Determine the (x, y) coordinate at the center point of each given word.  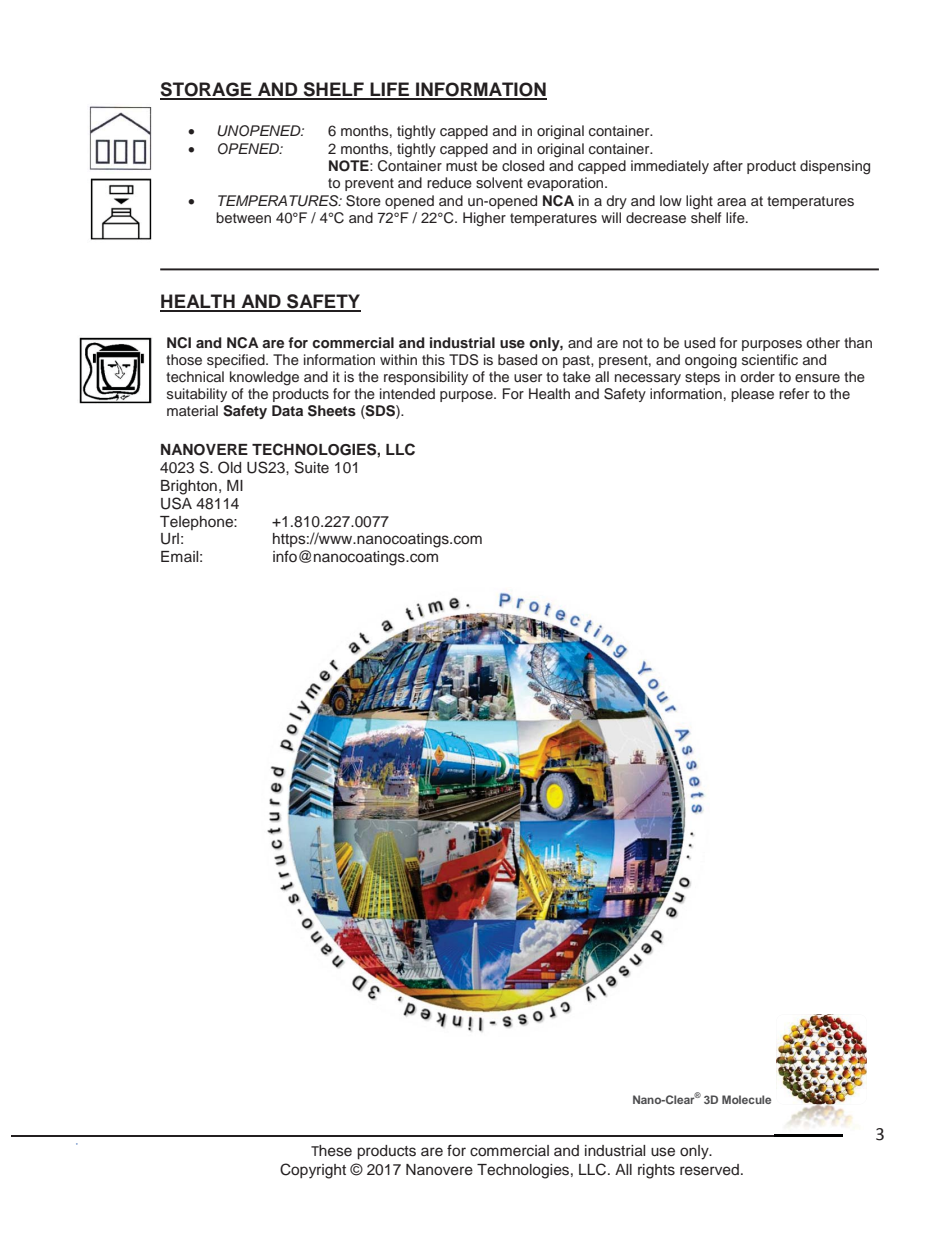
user (528, 378)
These (331, 1151)
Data (287, 410)
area (731, 202)
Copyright (313, 1171)
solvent (499, 182)
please (752, 395)
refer (794, 393)
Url (170, 539)
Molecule (746, 1099)
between (243, 217)
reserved (709, 1170)
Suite (312, 467)
